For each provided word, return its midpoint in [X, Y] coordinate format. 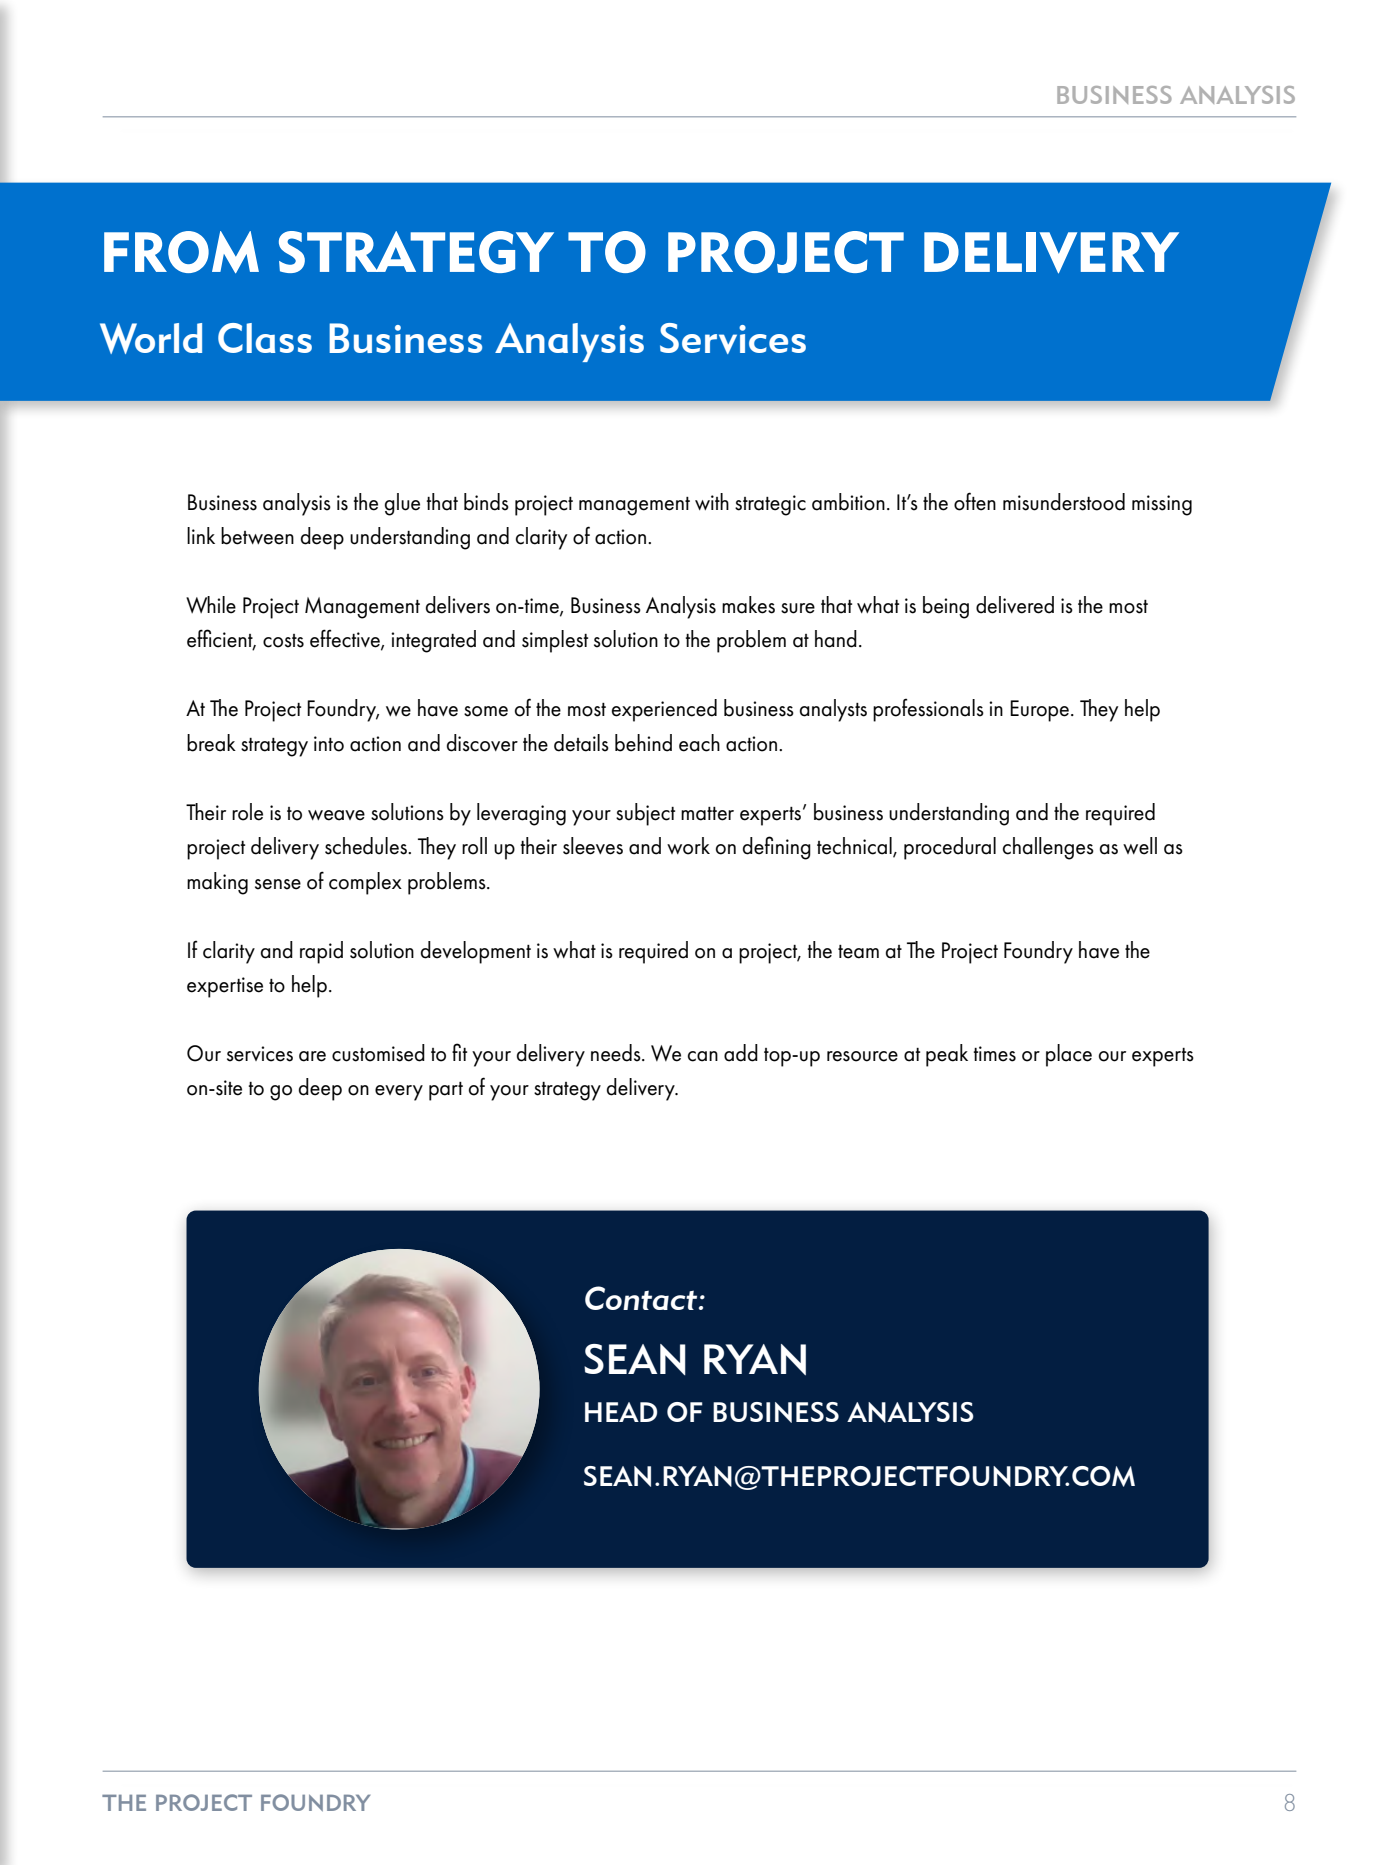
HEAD [621, 1412]
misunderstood [1064, 502]
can [703, 1056]
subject [645, 814]
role [247, 812]
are [312, 1056]
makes [748, 605]
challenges [1048, 848]
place [1069, 1055]
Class [265, 338]
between [257, 536]
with [712, 501]
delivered [1015, 605]
